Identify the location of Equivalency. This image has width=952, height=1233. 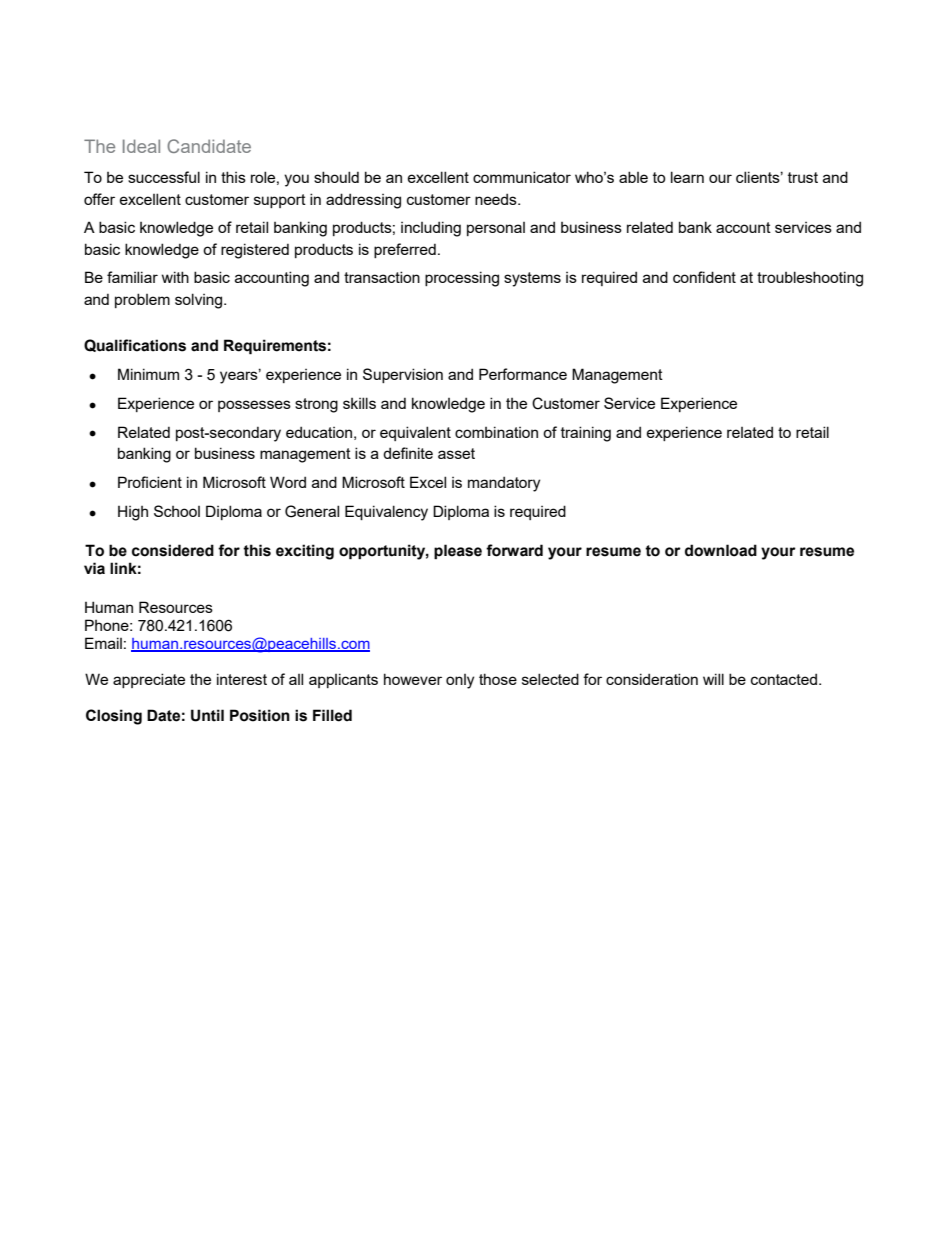
(386, 513).
